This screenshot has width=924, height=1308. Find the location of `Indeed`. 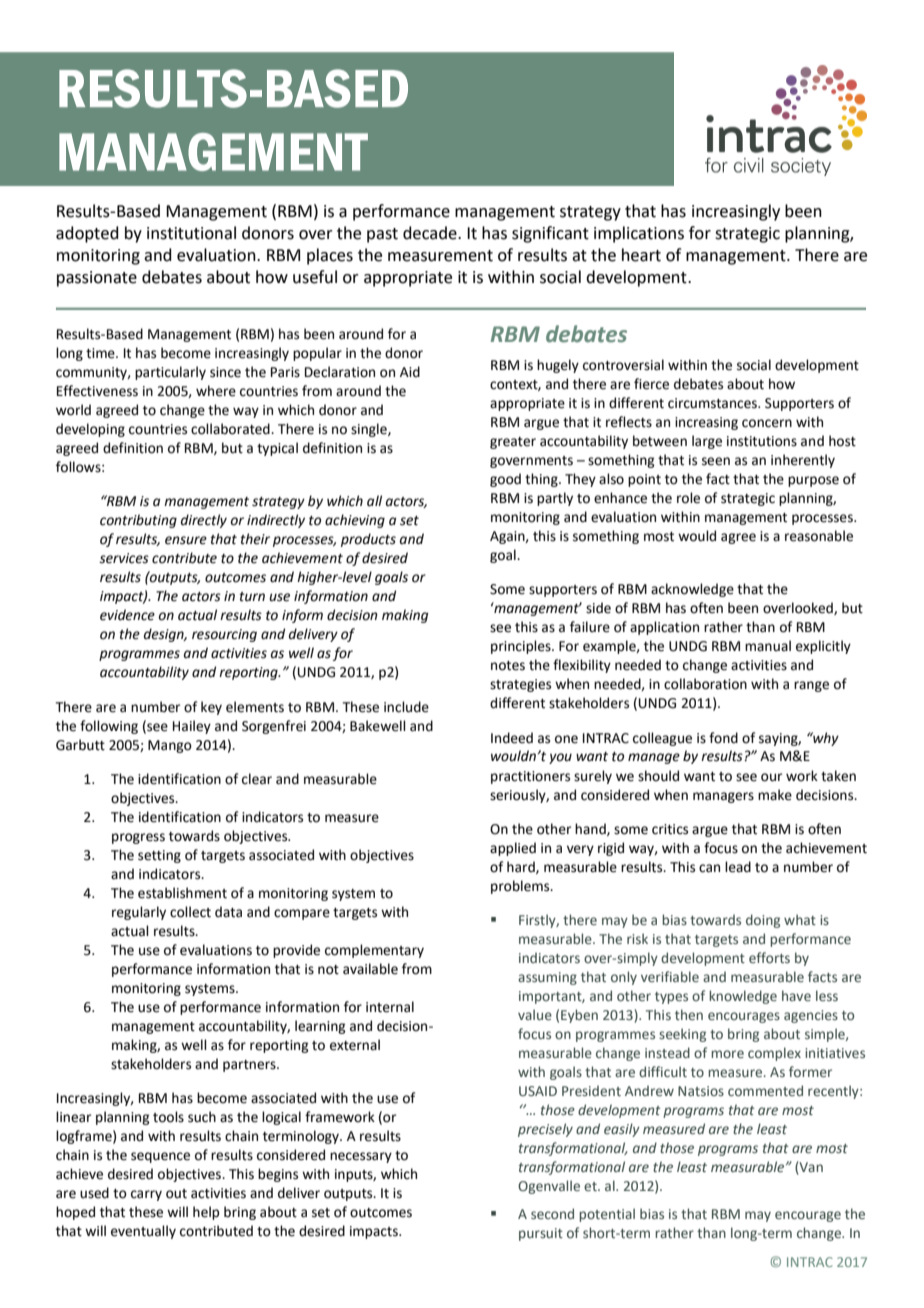

Indeed is located at coordinates (512, 738).
